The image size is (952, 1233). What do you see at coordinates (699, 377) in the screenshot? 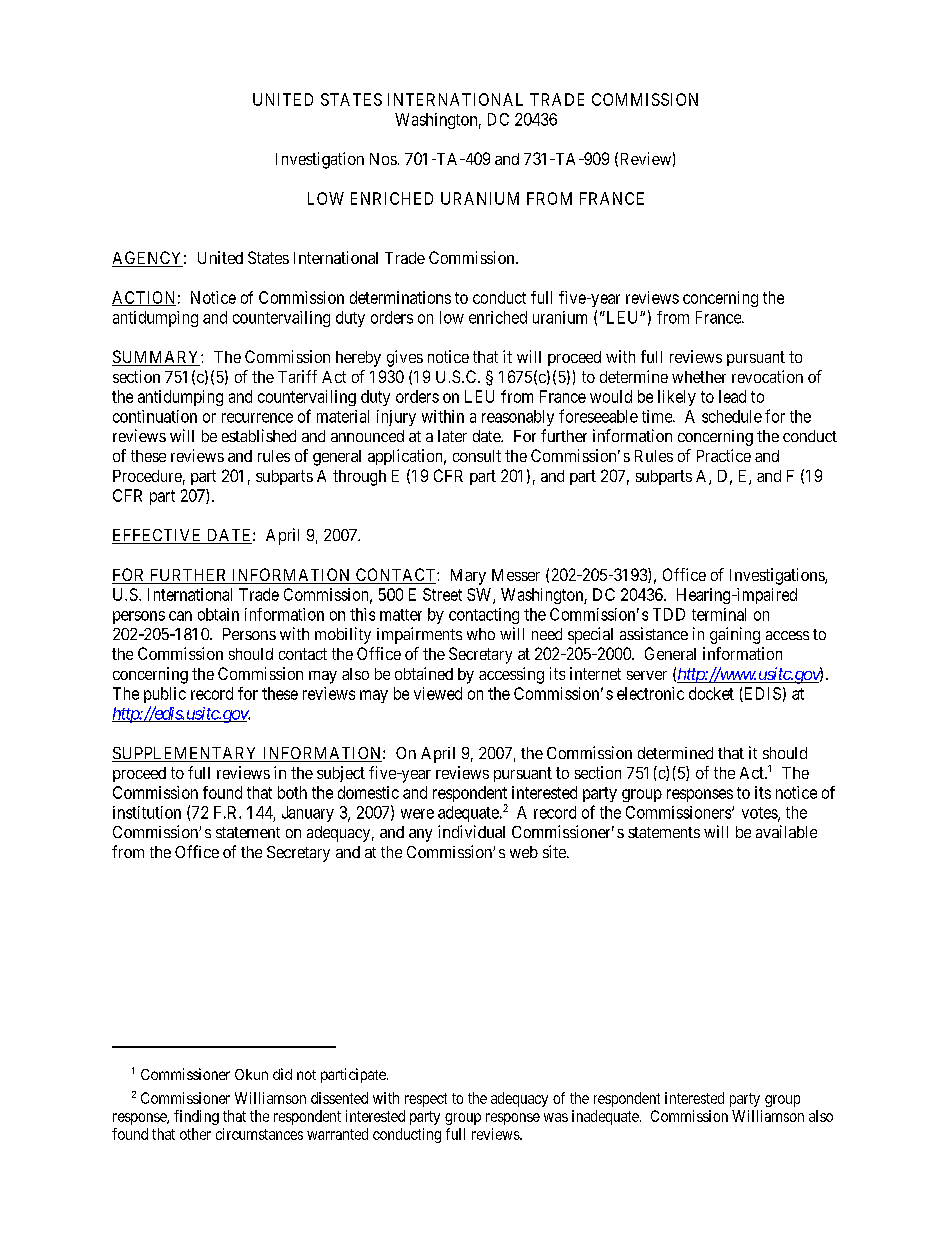
I see `whether` at bounding box center [699, 377].
